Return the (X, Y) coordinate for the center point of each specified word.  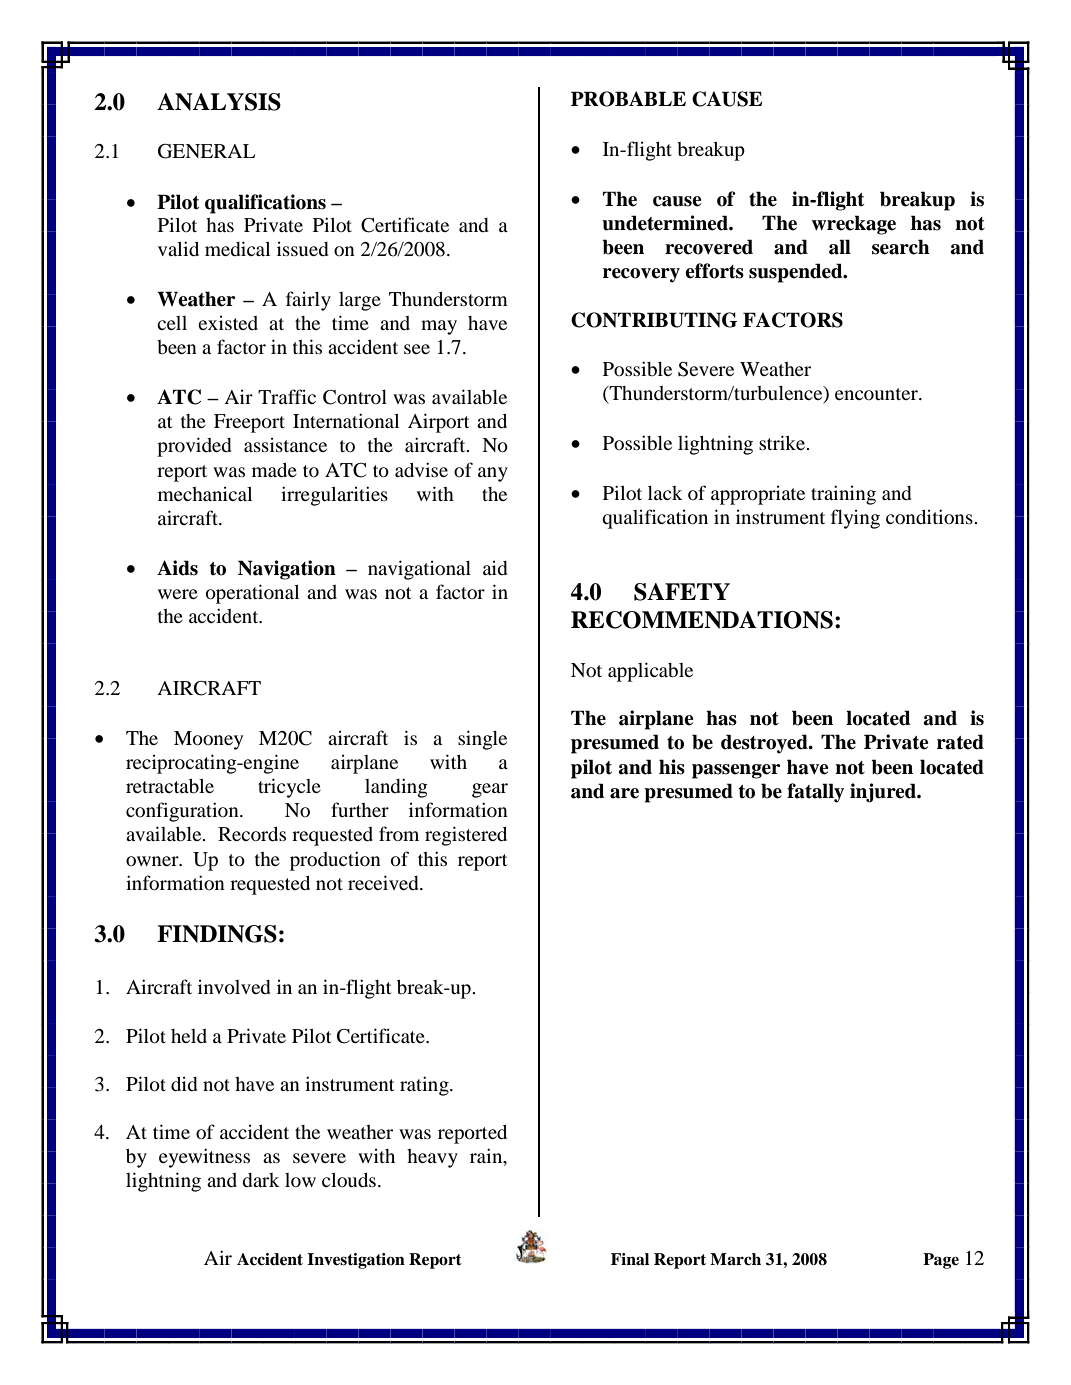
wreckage (854, 225)
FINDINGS (217, 934)
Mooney (208, 740)
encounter (877, 394)
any (493, 474)
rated (960, 742)
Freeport (249, 423)
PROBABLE (628, 99)
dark (261, 1180)
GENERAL (206, 151)
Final (630, 1259)
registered (466, 836)
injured (884, 793)
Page (941, 1261)
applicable (650, 672)
